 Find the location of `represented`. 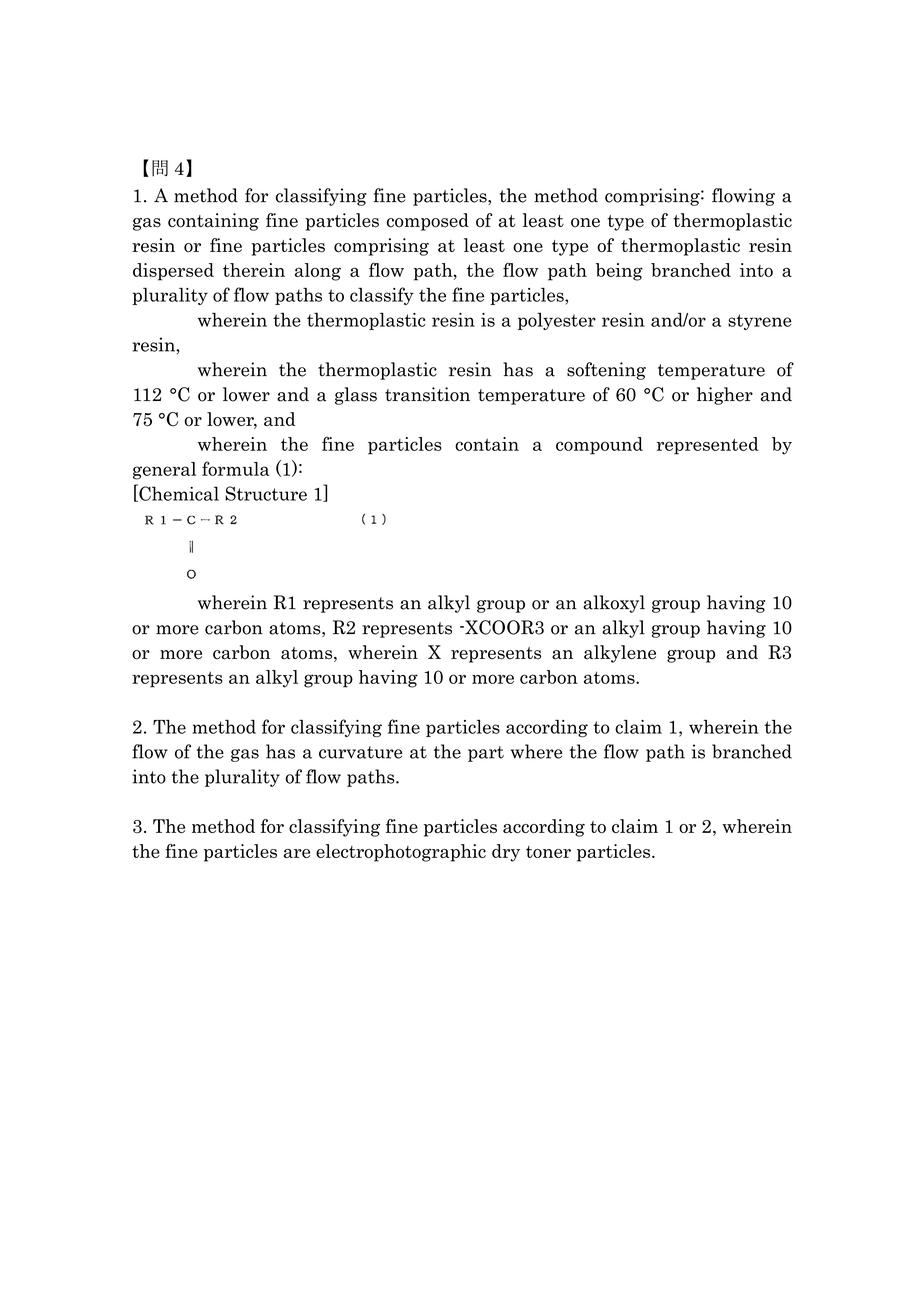

represented is located at coordinates (707, 446).
